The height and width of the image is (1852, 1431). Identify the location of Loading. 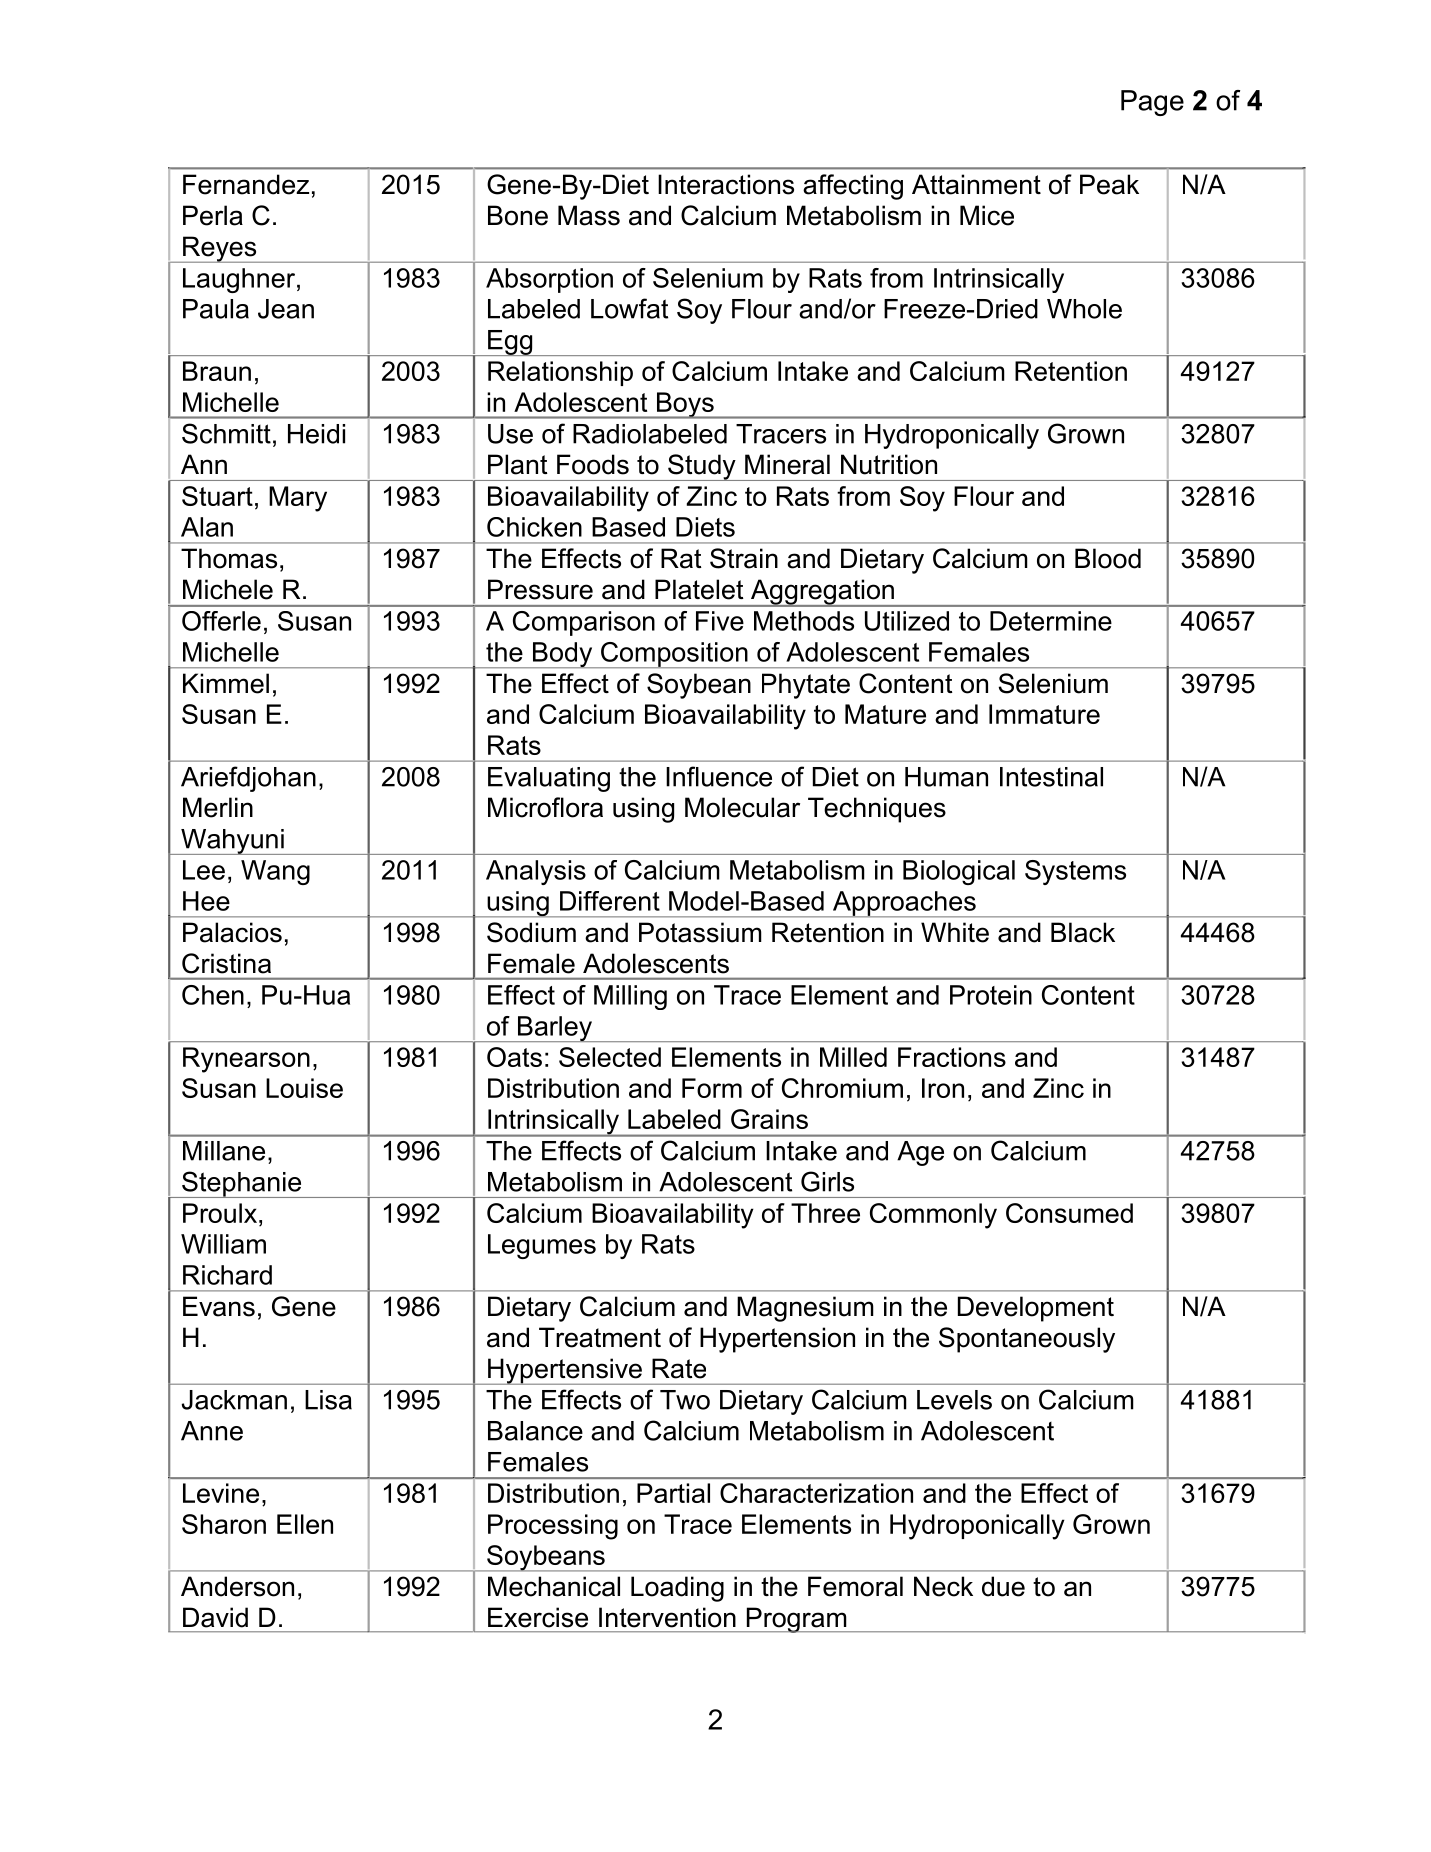
(677, 1589).
